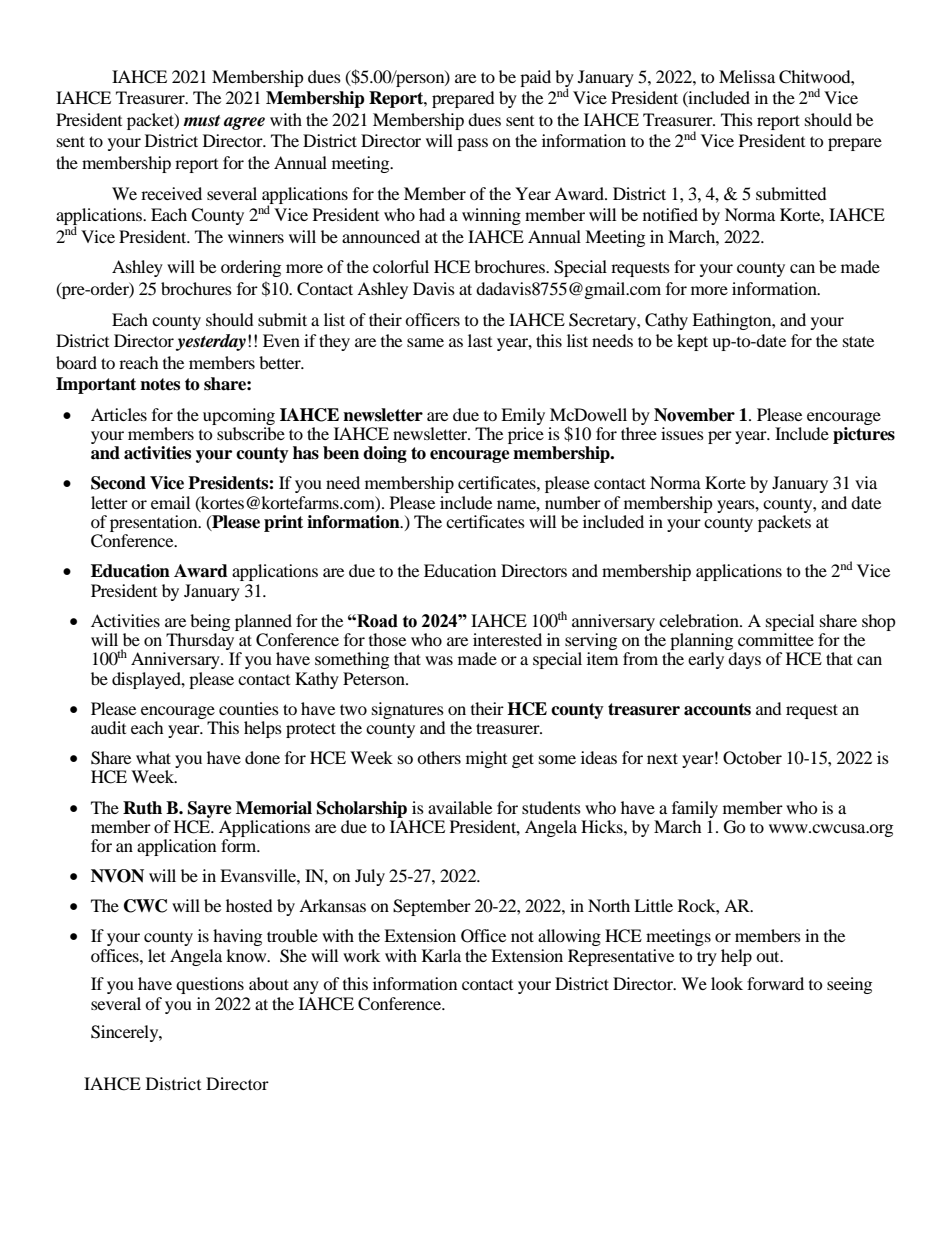 This image has height=1233, width=952. Describe the element at coordinates (775, 983) in the image. I see `forward` at that location.
